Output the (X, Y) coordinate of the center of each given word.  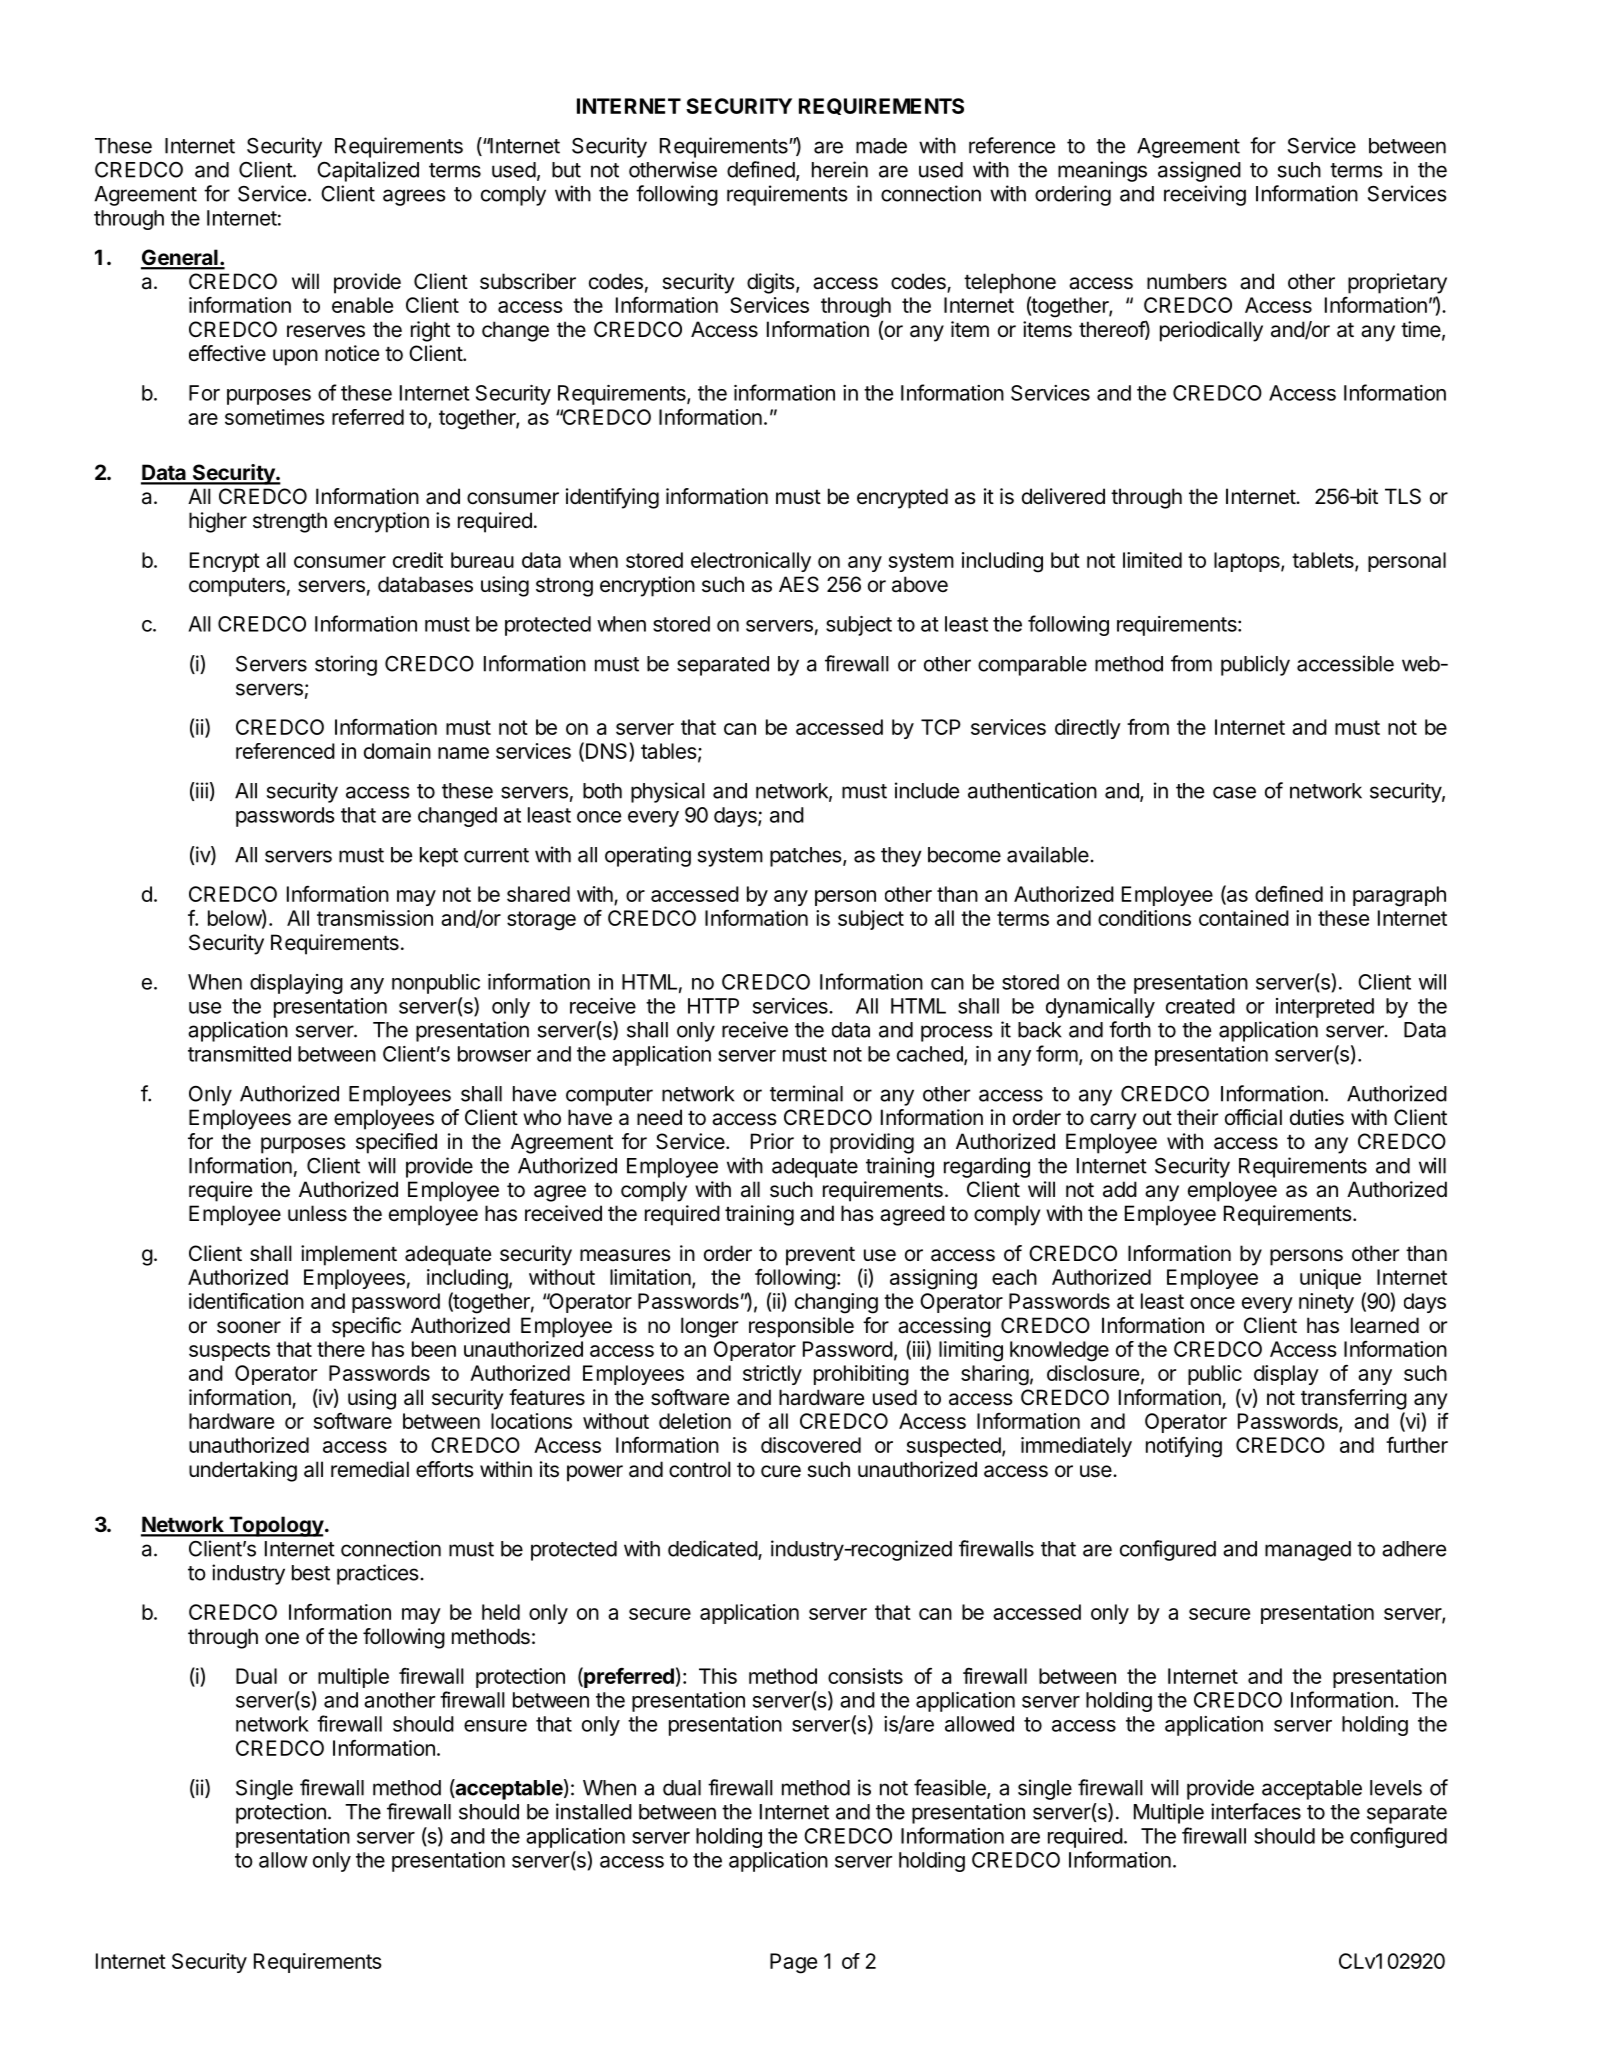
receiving (1205, 195)
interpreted (1325, 1008)
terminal (806, 1093)
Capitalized (368, 171)
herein (840, 169)
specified (396, 1143)
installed (594, 1811)
